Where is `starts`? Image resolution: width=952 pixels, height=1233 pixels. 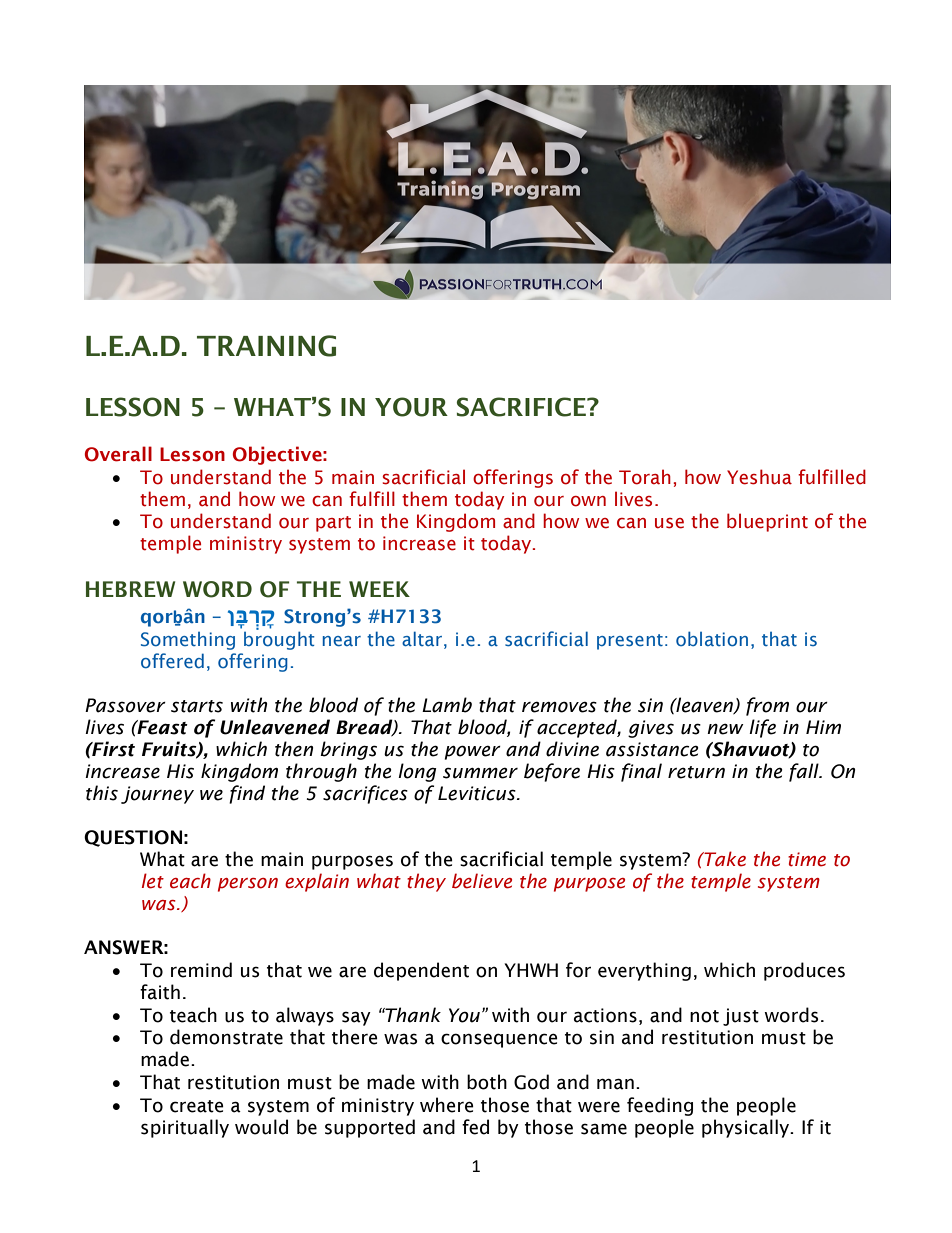
starts is located at coordinates (197, 706).
